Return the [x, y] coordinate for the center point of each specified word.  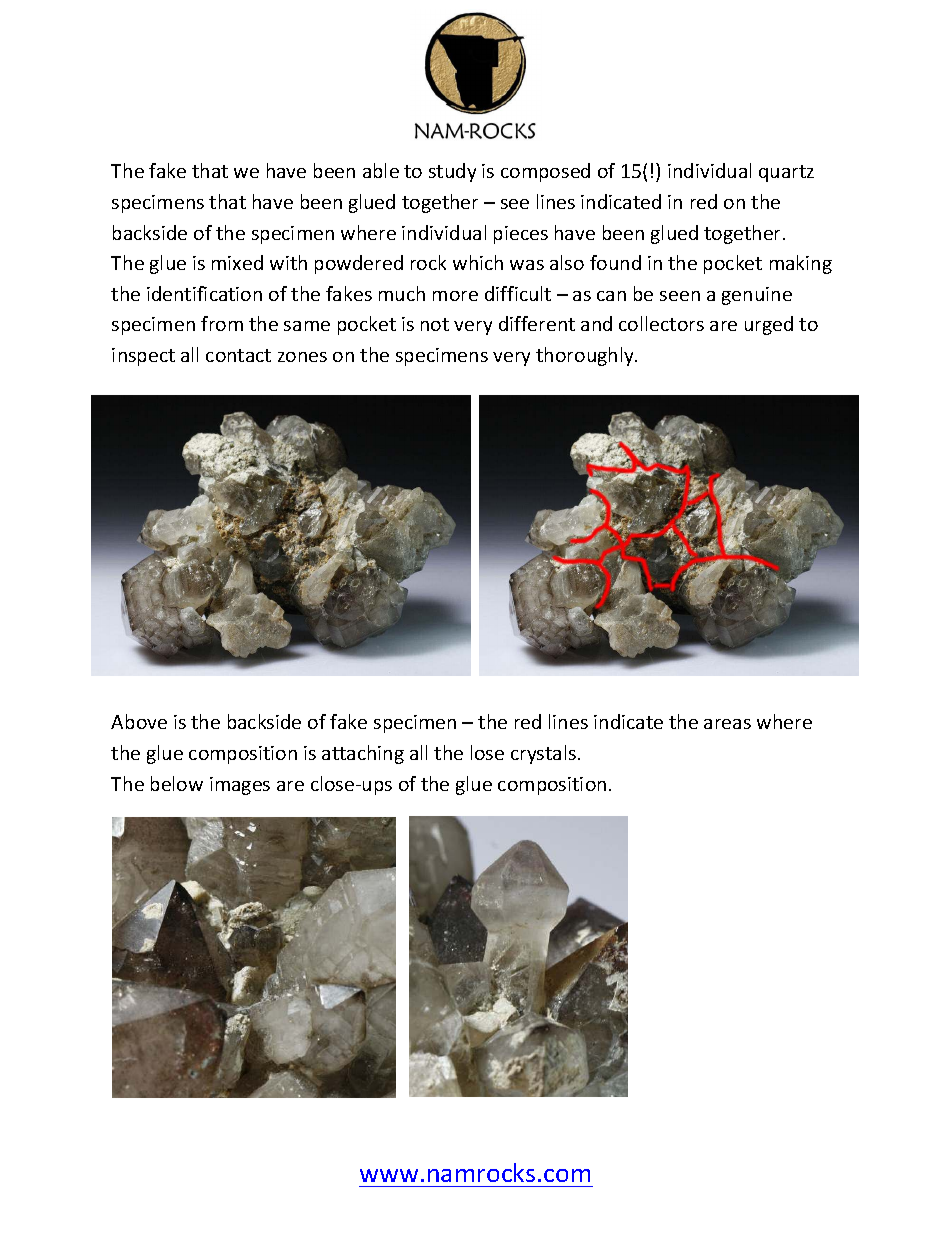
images [240, 786]
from [222, 323]
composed [545, 172]
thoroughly [586, 356]
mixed [237, 262]
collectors [661, 323]
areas [727, 724]
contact [238, 355]
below [177, 783]
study [452, 172]
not [435, 324]
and [596, 323]
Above [139, 721]
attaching [363, 754]
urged [769, 325]
